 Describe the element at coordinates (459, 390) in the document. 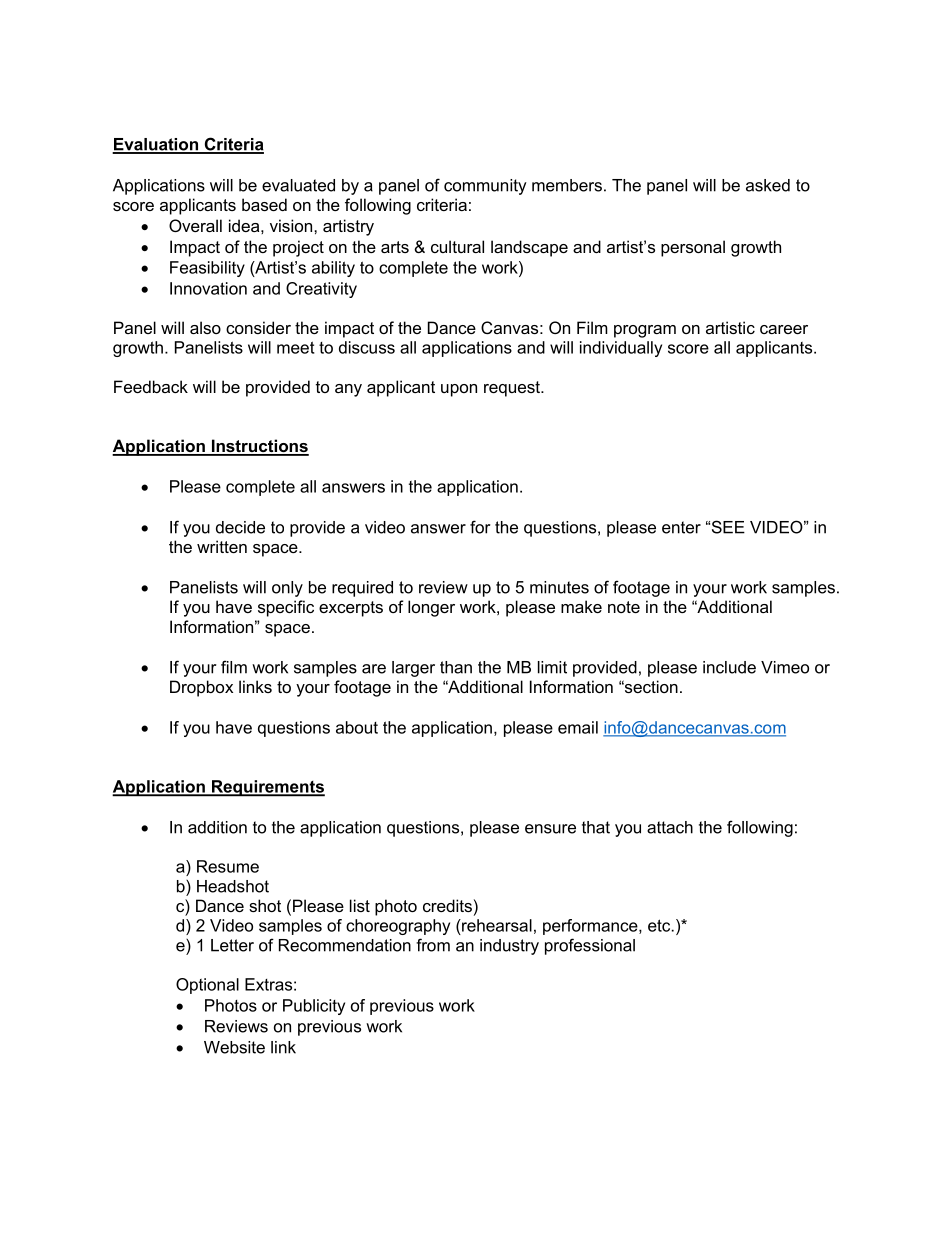

I see `upon` at that location.
